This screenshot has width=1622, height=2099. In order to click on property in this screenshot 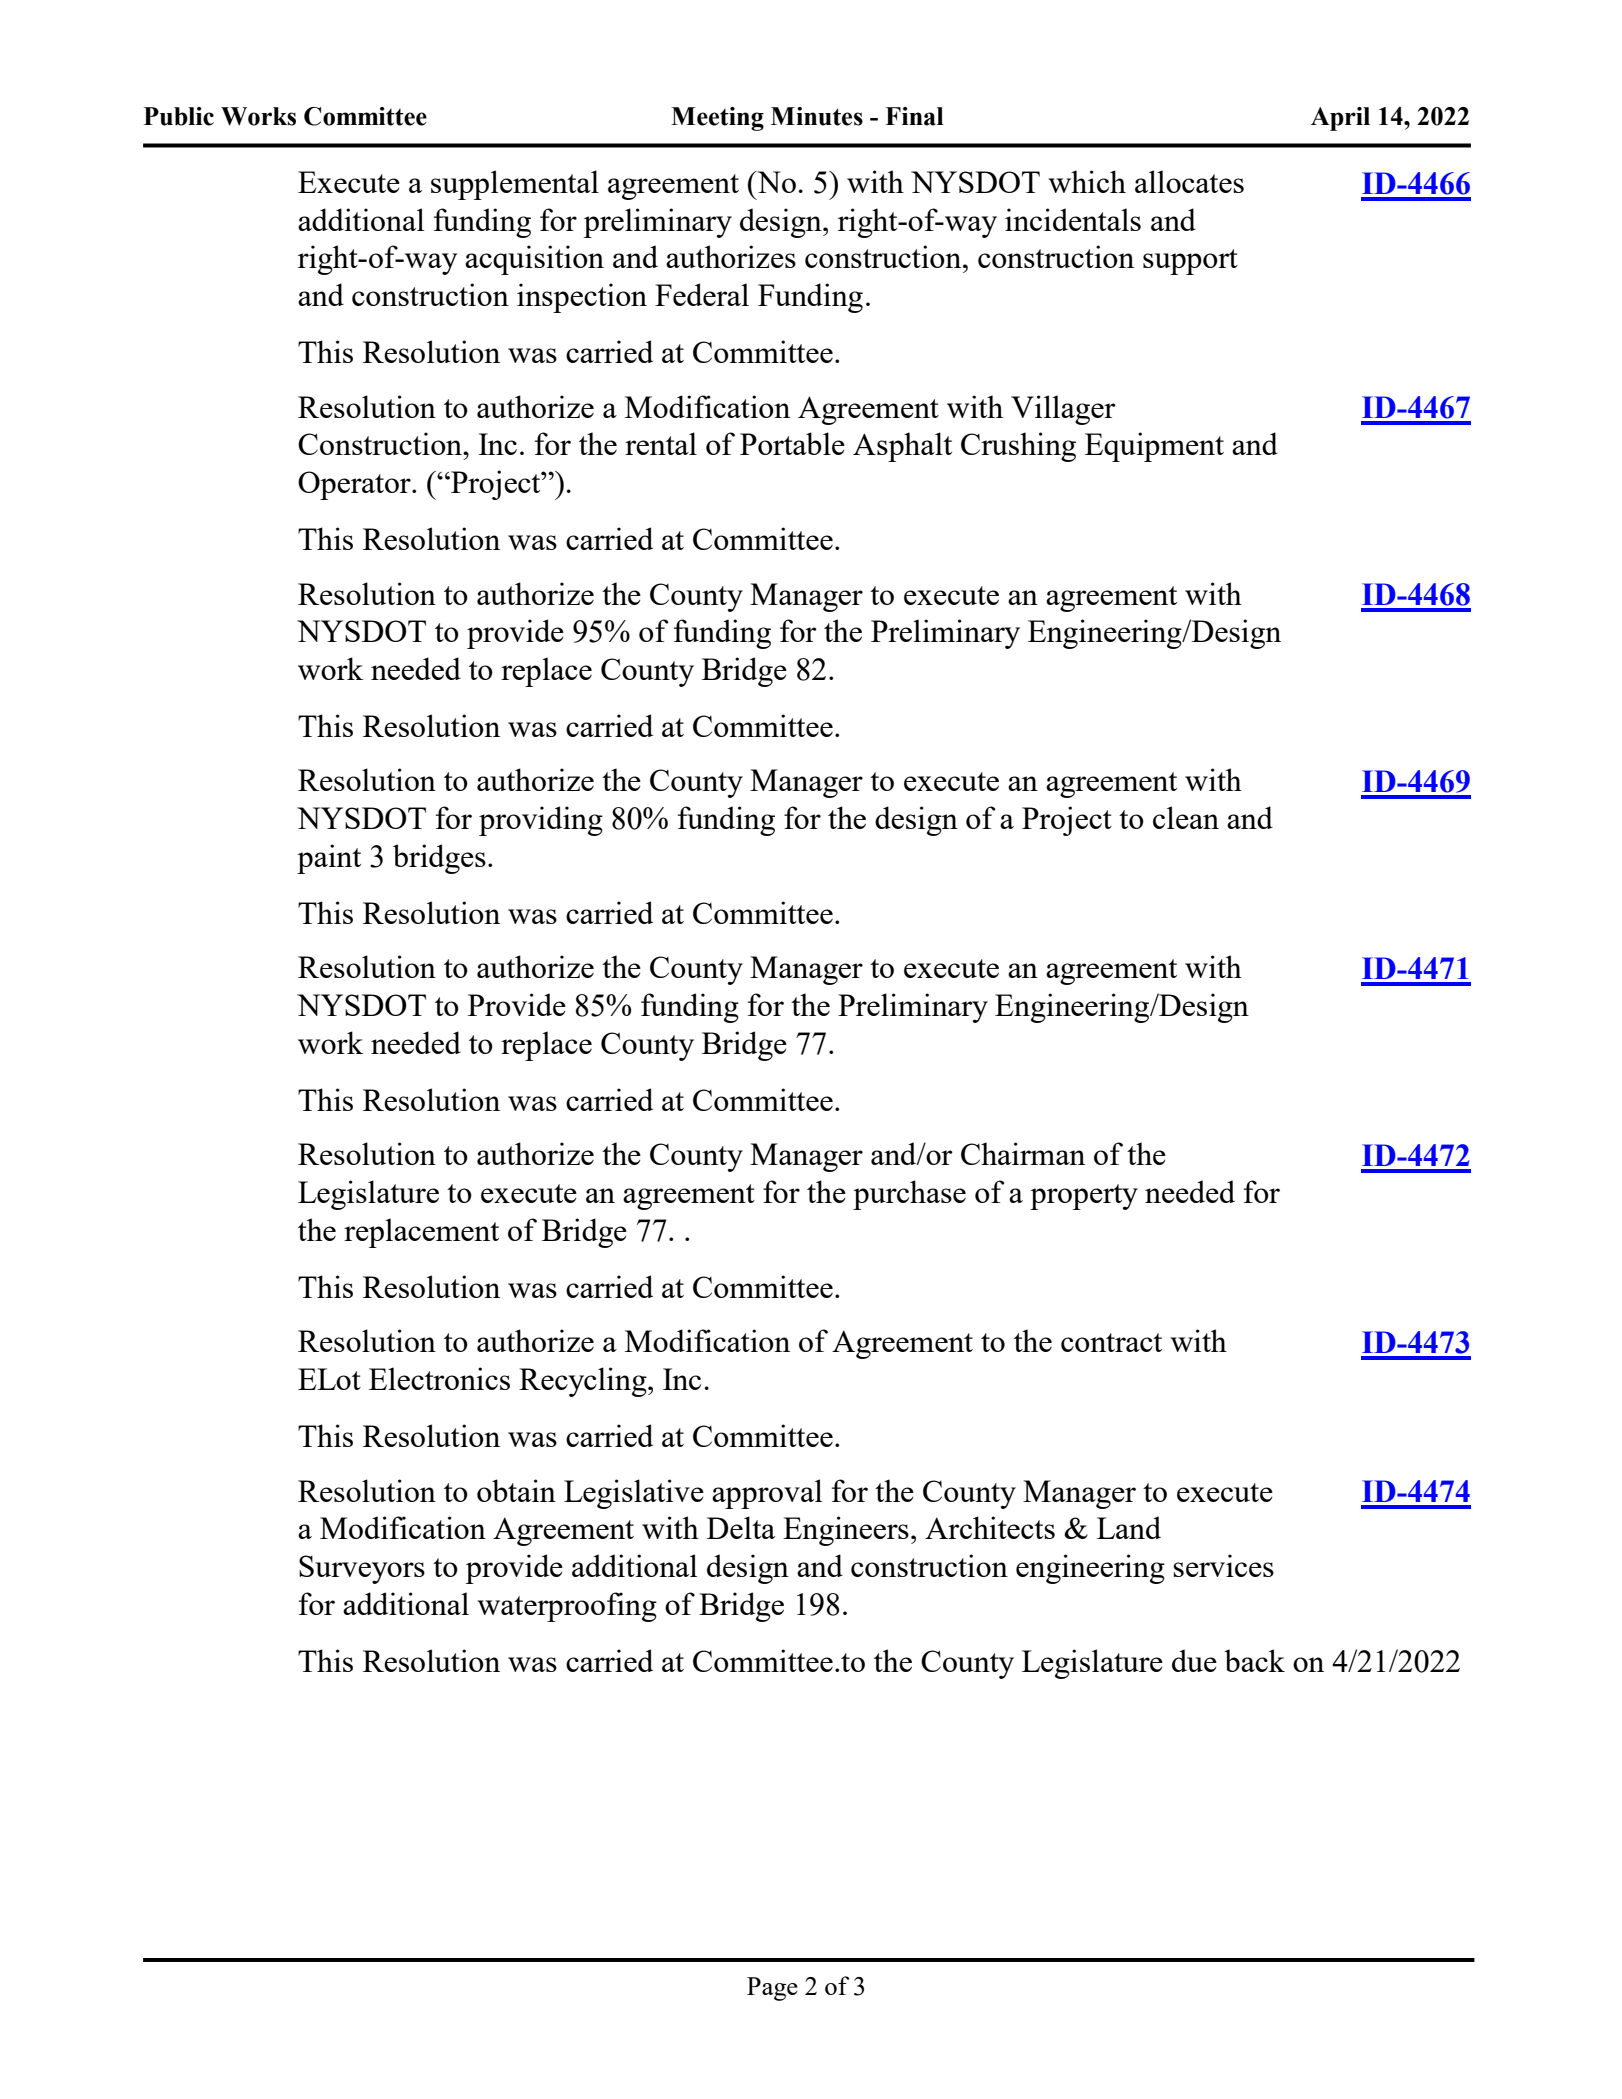, I will do `click(1084, 1197)`.
